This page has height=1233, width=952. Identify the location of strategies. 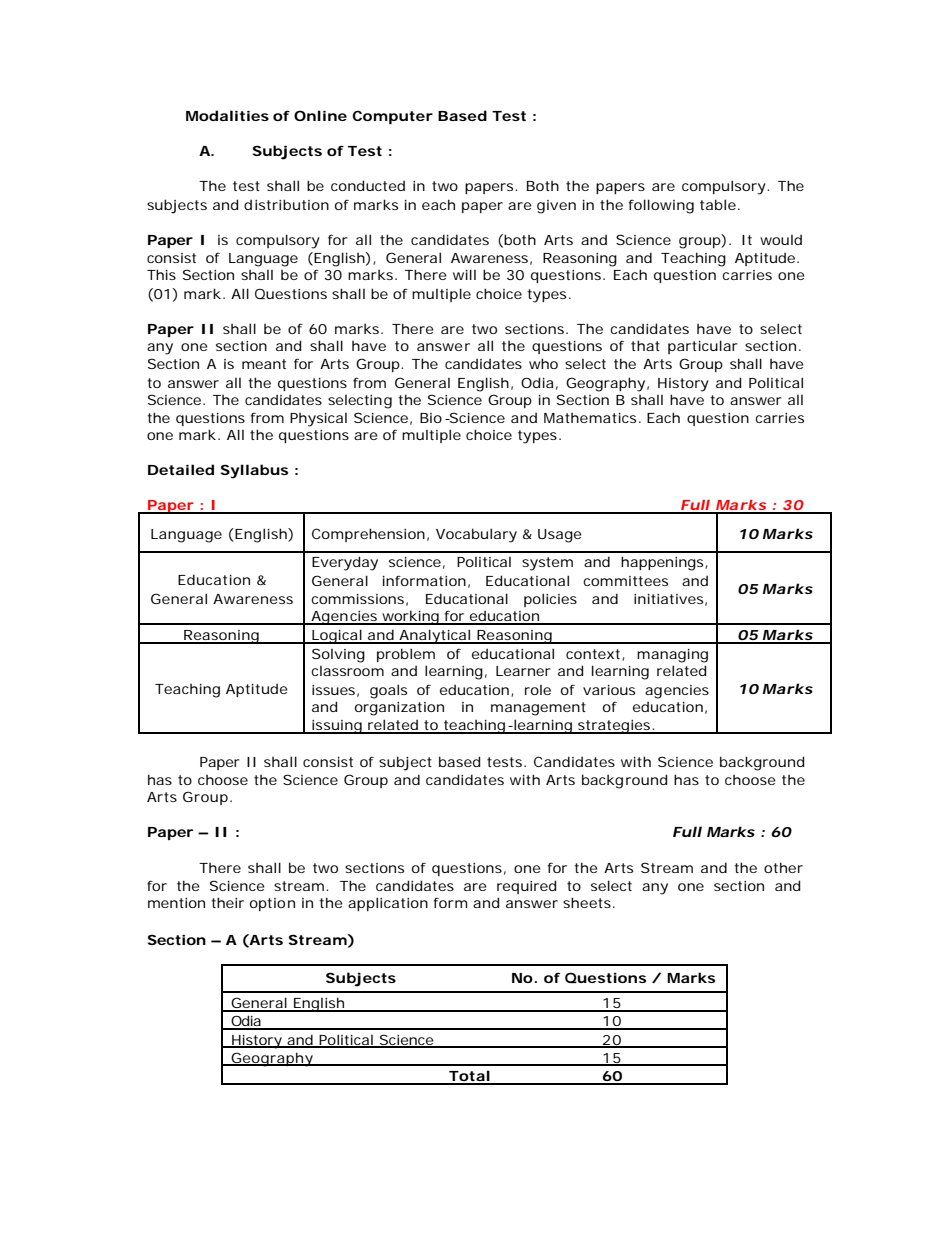
(615, 727).
